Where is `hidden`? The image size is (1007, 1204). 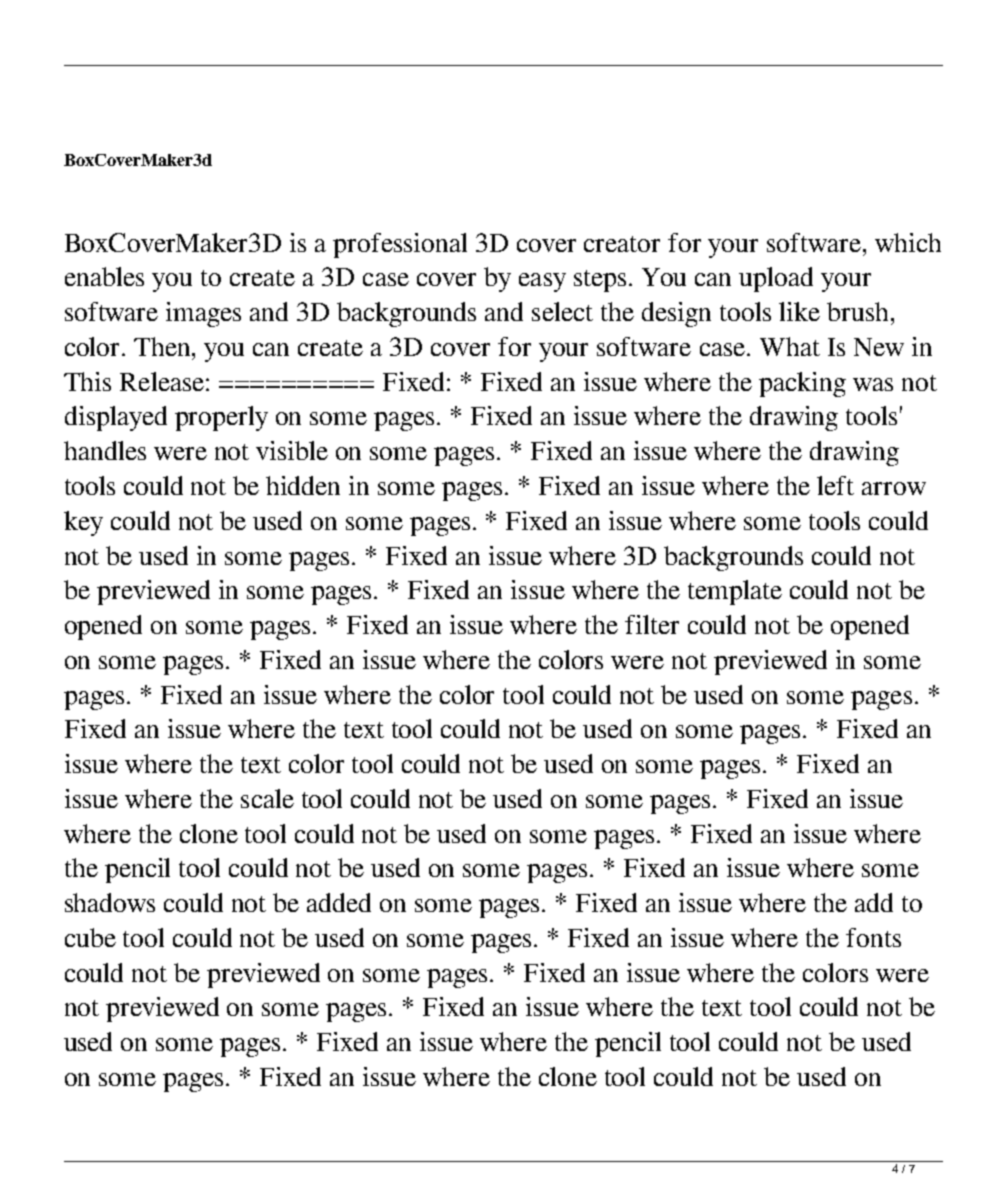
hidden is located at coordinates (303, 485).
